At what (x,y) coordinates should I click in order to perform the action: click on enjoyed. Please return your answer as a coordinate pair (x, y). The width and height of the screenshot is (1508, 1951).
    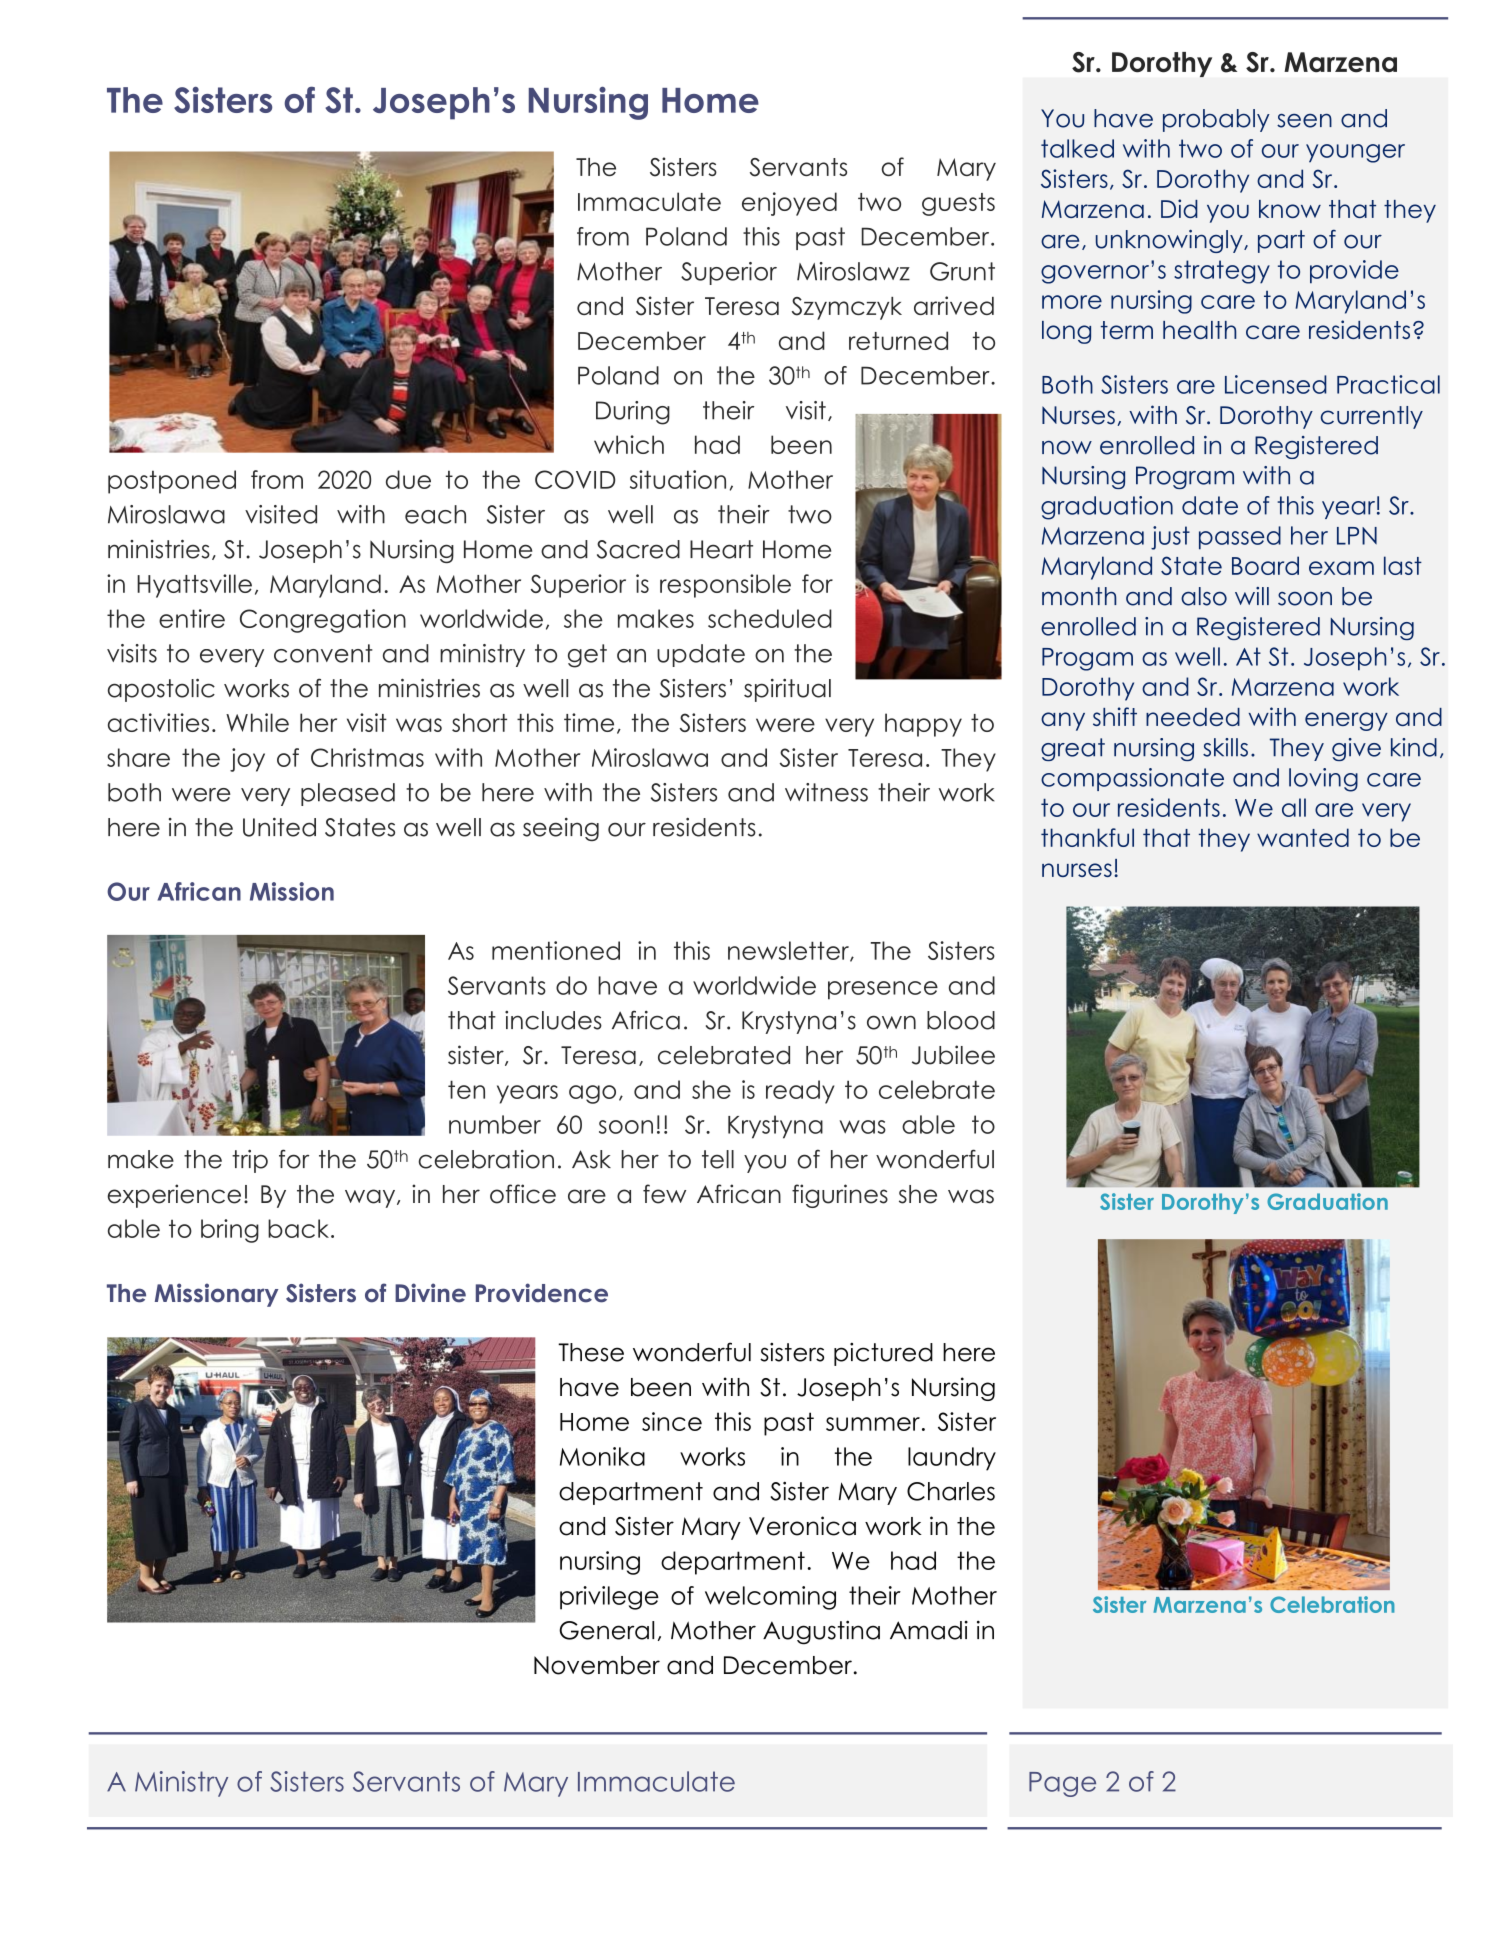
    Looking at the image, I should click on (789, 204).
